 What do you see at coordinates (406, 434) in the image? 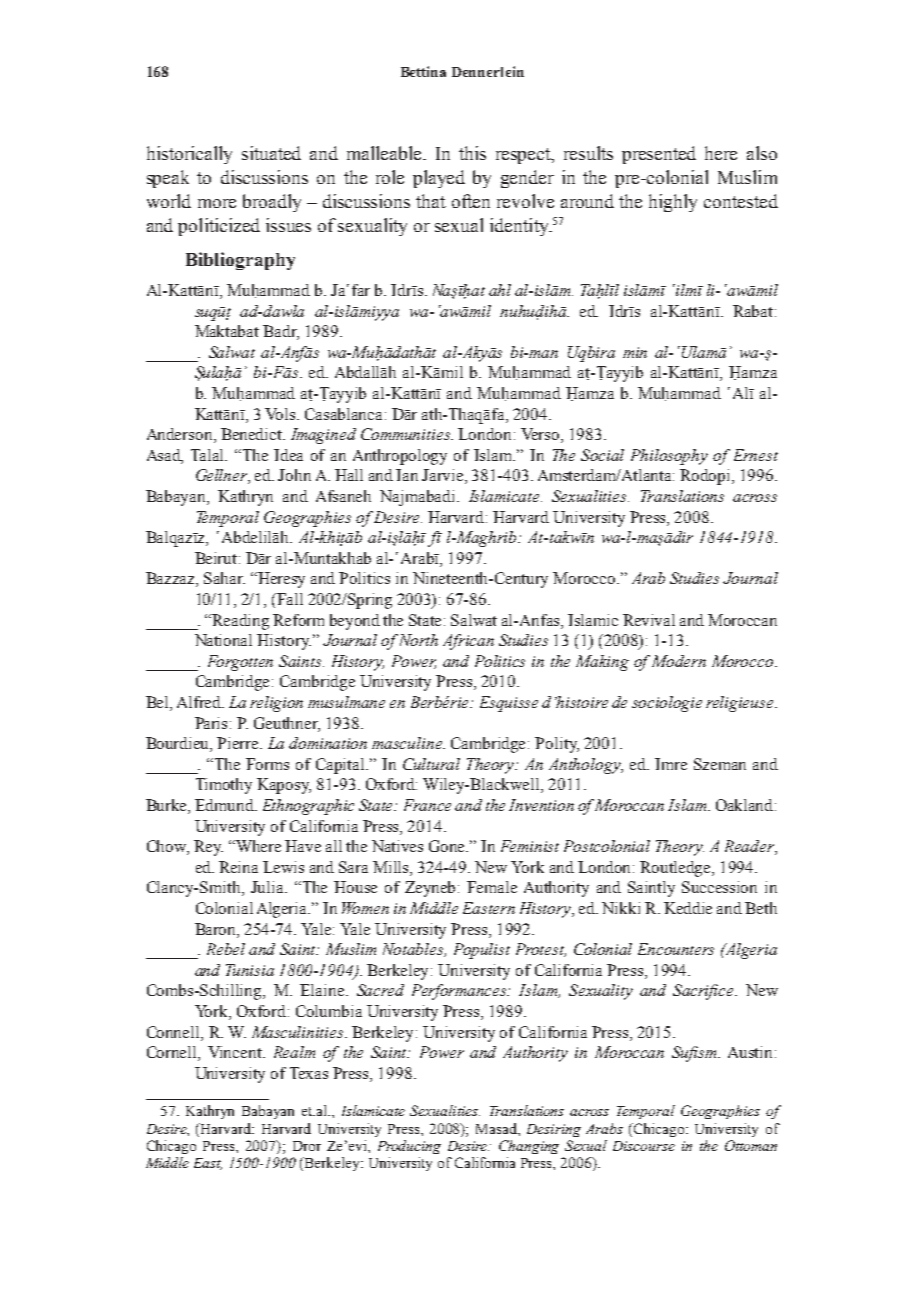
I see `Communities` at bounding box center [406, 434].
